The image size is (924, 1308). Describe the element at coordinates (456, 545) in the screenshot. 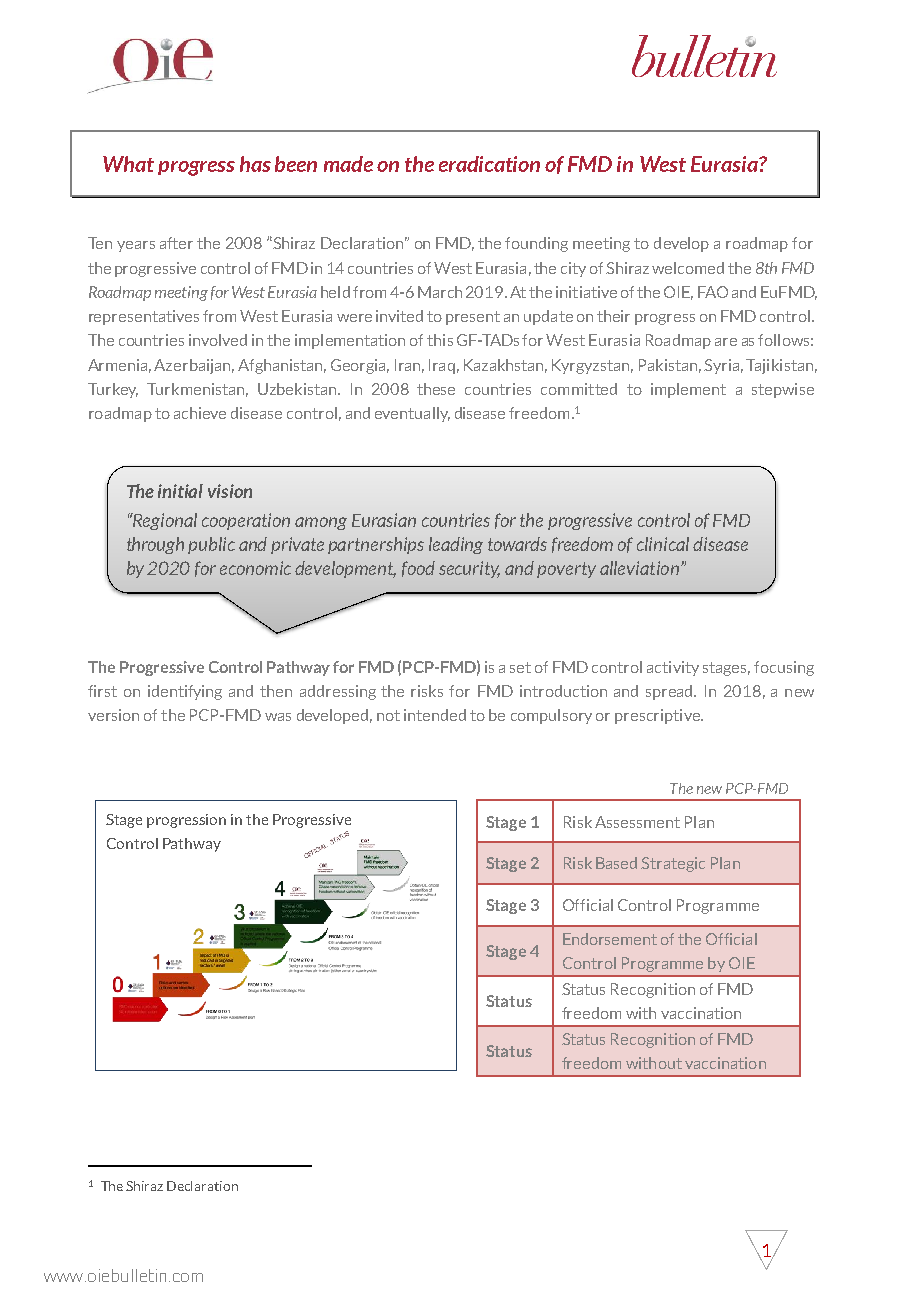

I see `leading` at that location.
